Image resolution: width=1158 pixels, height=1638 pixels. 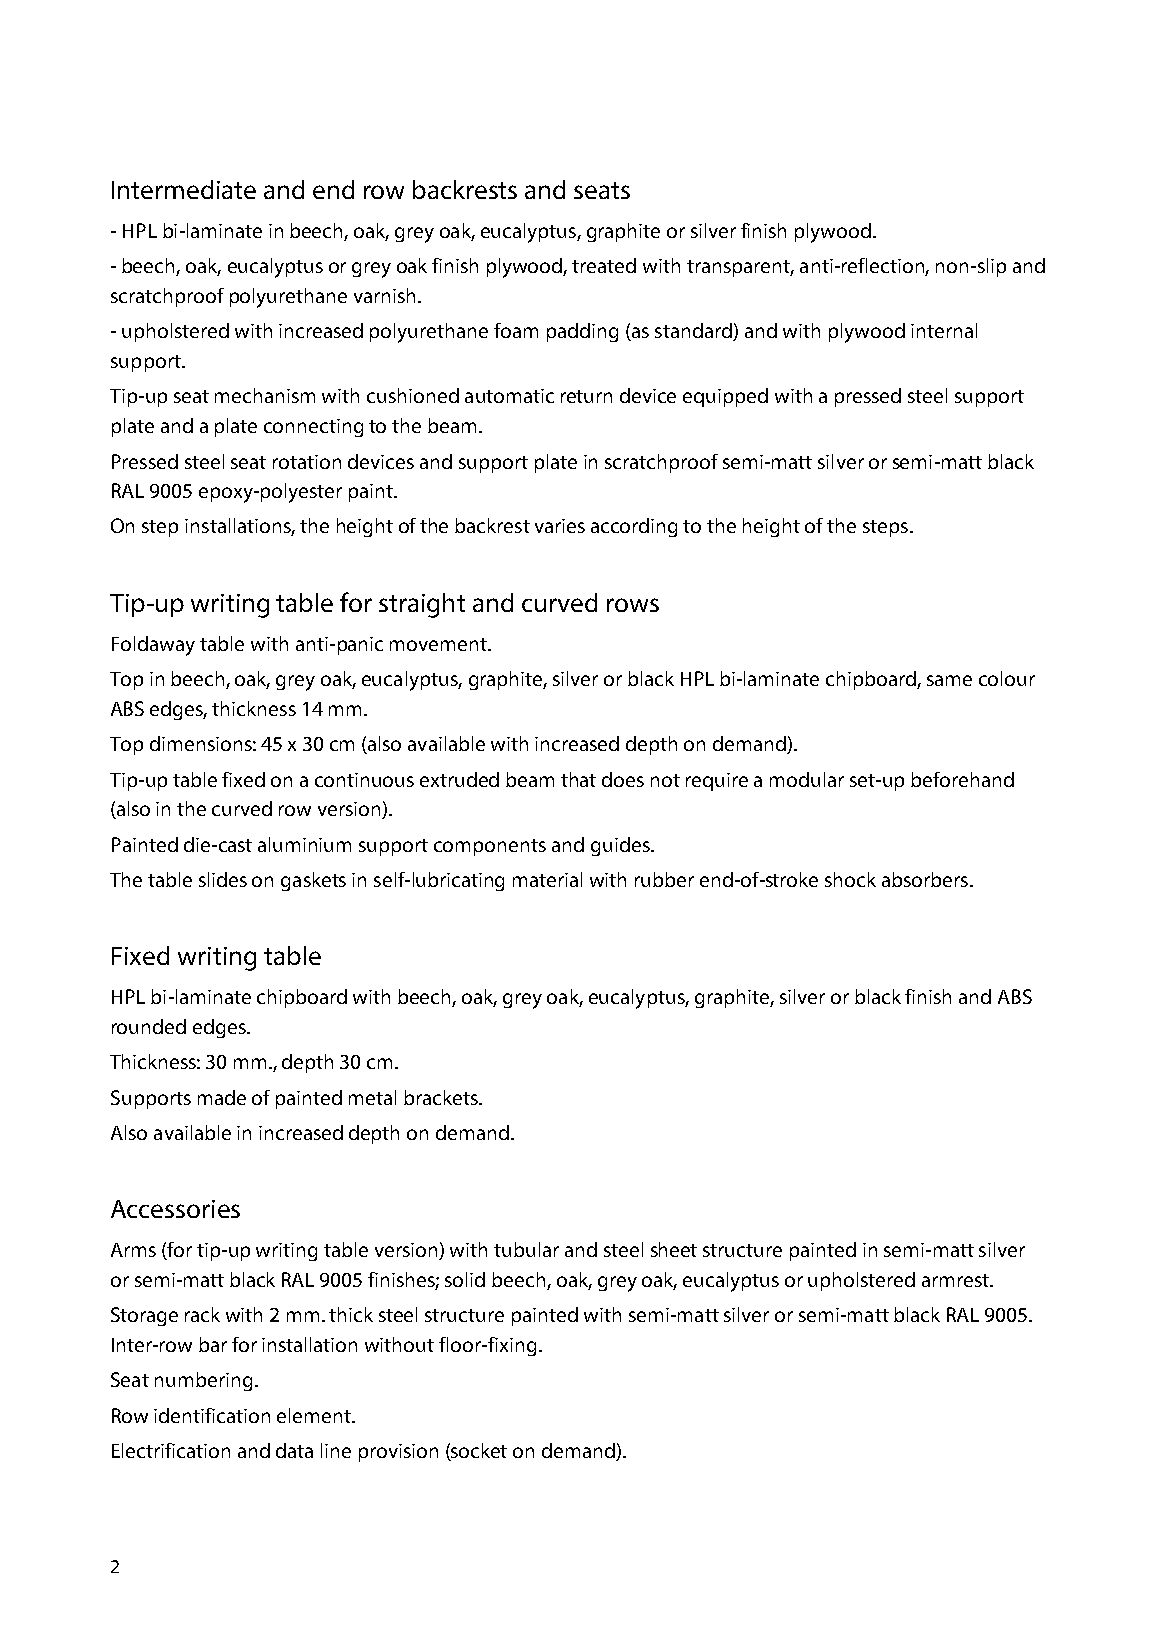 What do you see at coordinates (926, 879) in the image?
I see `absorbers` at bounding box center [926, 879].
